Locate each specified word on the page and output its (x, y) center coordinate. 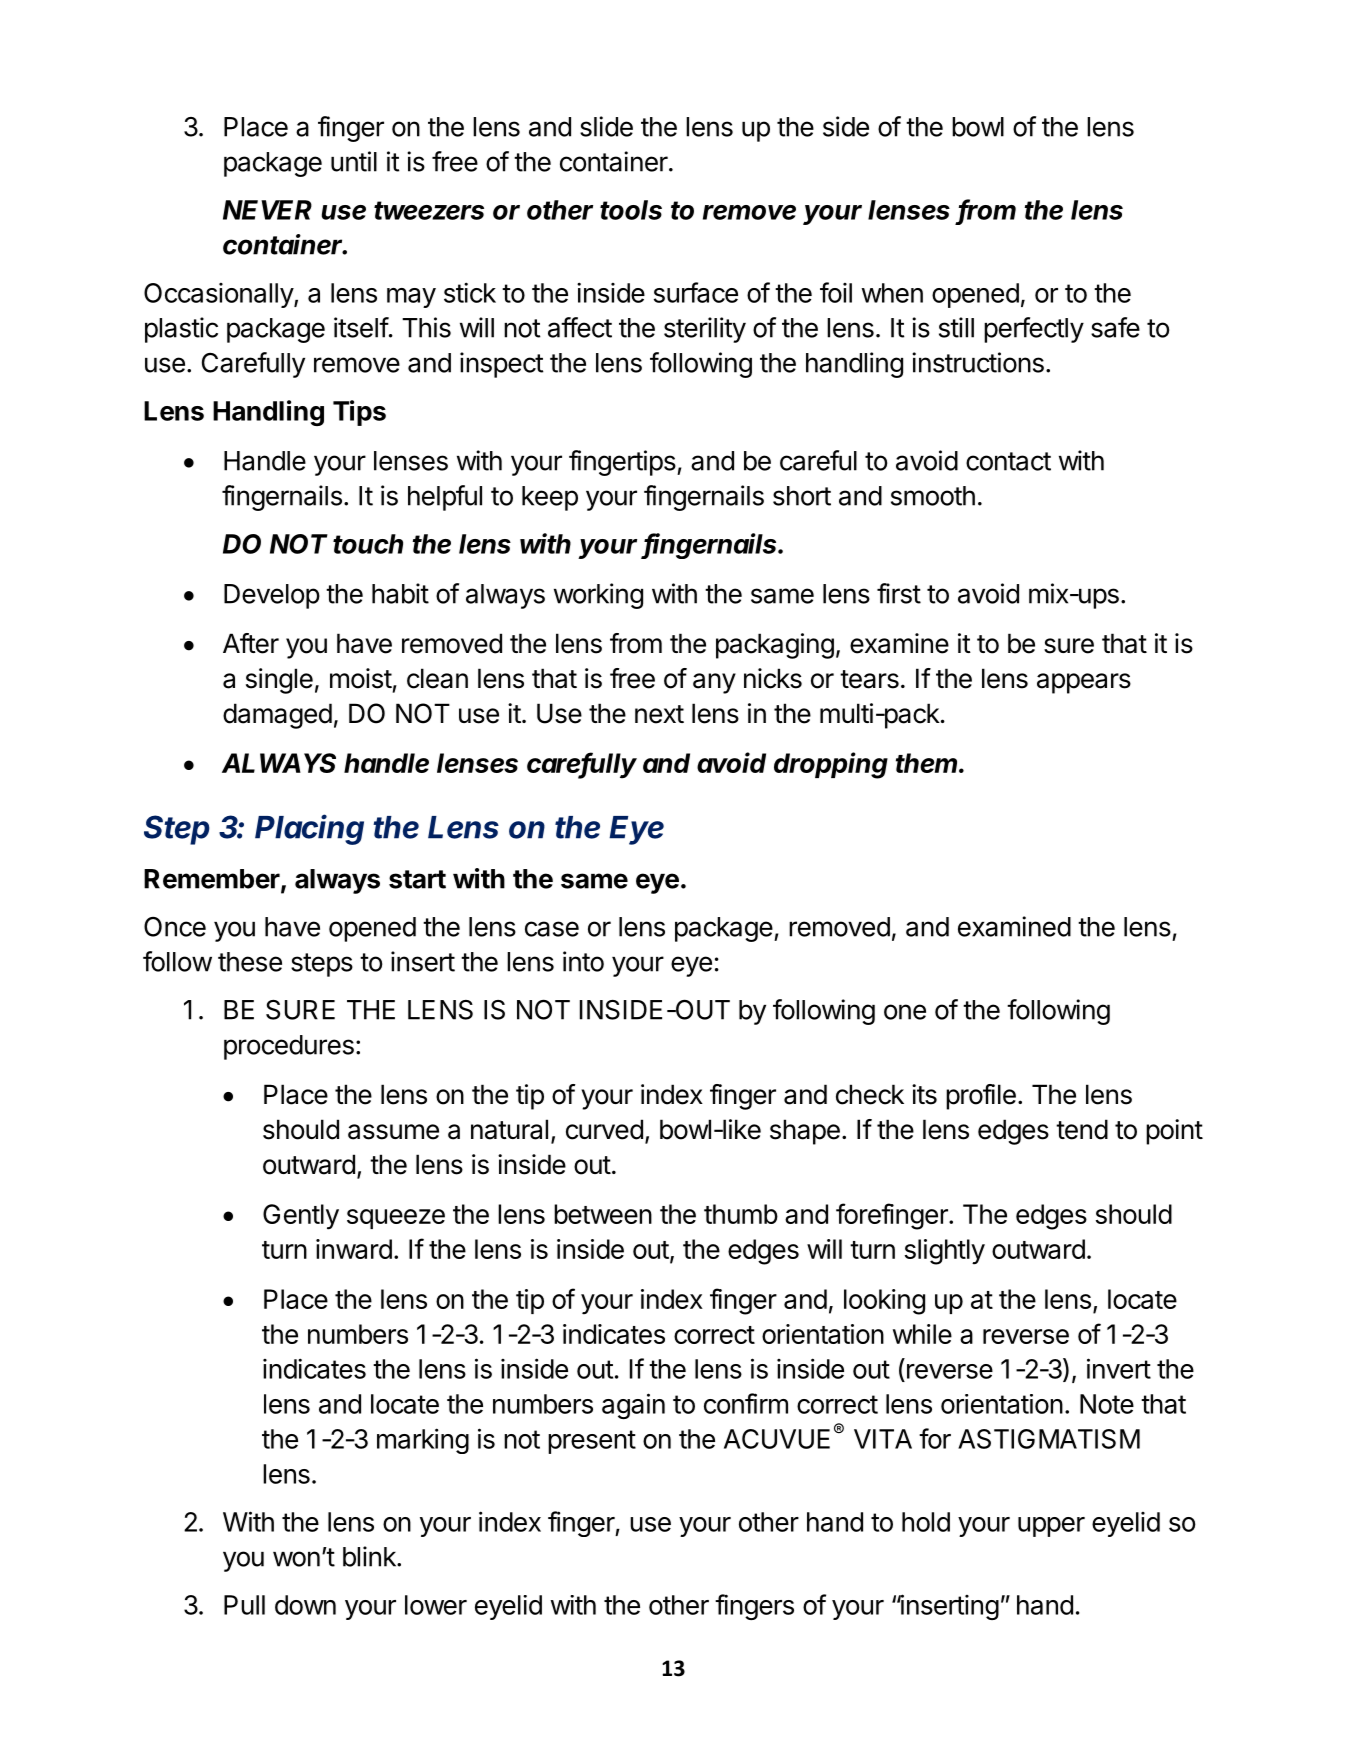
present (592, 1442)
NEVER (267, 210)
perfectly (1034, 330)
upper (1051, 1527)
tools (631, 210)
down (305, 1605)
